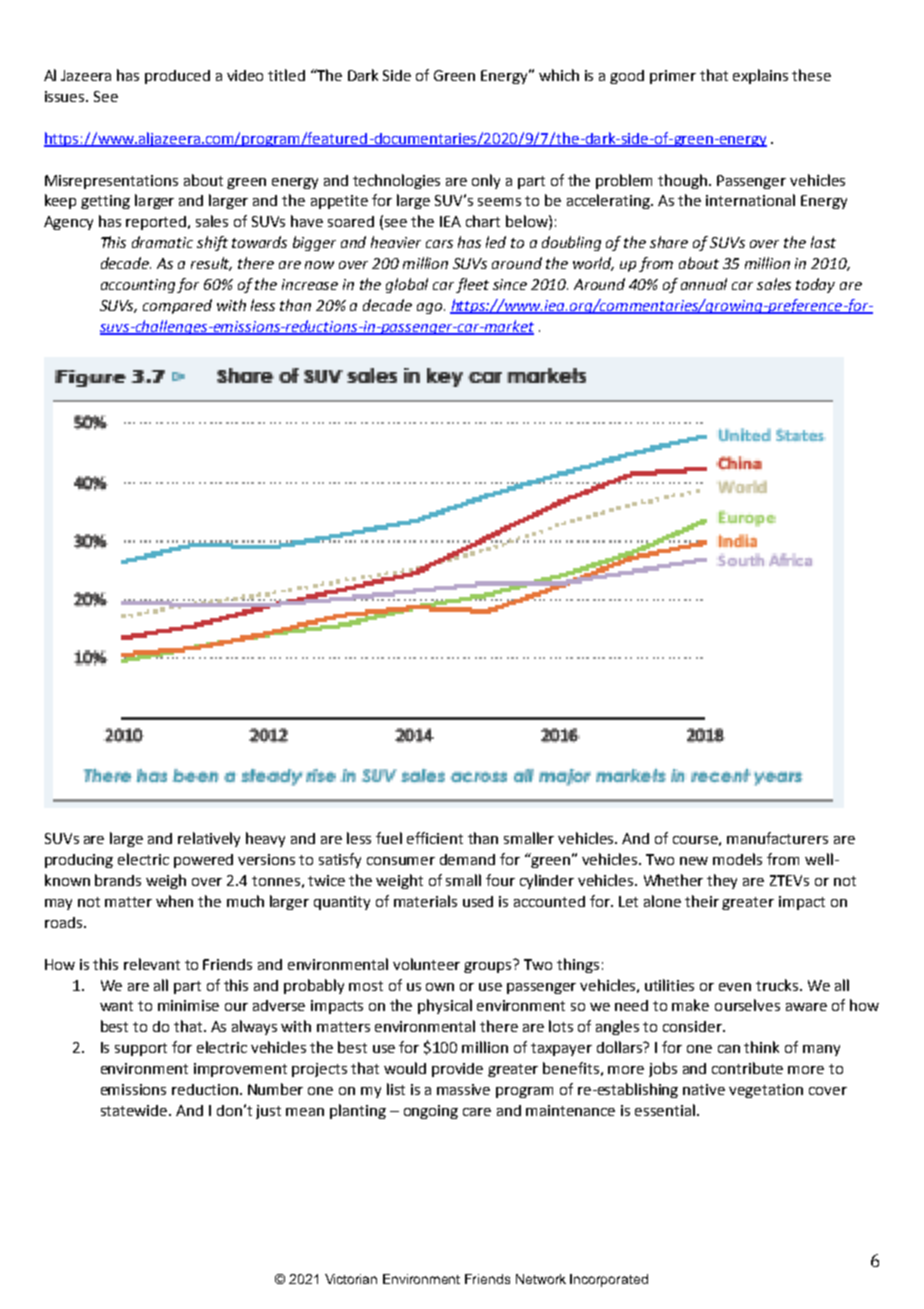 The width and height of the page is (924, 1309). Describe the element at coordinates (135, 1110) in the page. I see `statewide` at that location.
